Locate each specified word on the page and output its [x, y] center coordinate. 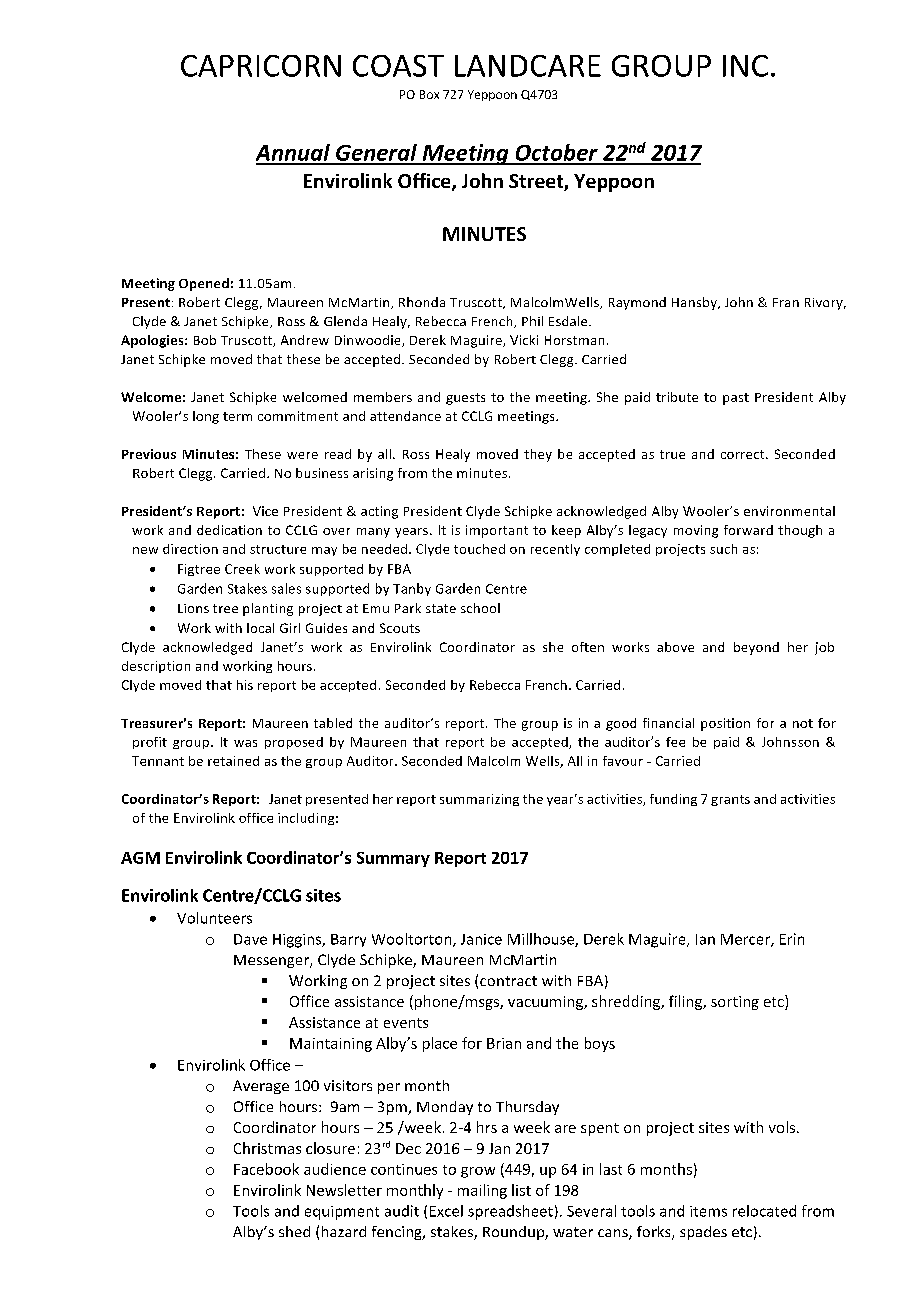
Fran [786, 302]
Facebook [266, 1169]
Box [429, 94]
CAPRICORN [261, 66]
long [206, 417]
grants [730, 800]
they [538, 455]
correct [744, 454]
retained [233, 761]
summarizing [479, 800]
